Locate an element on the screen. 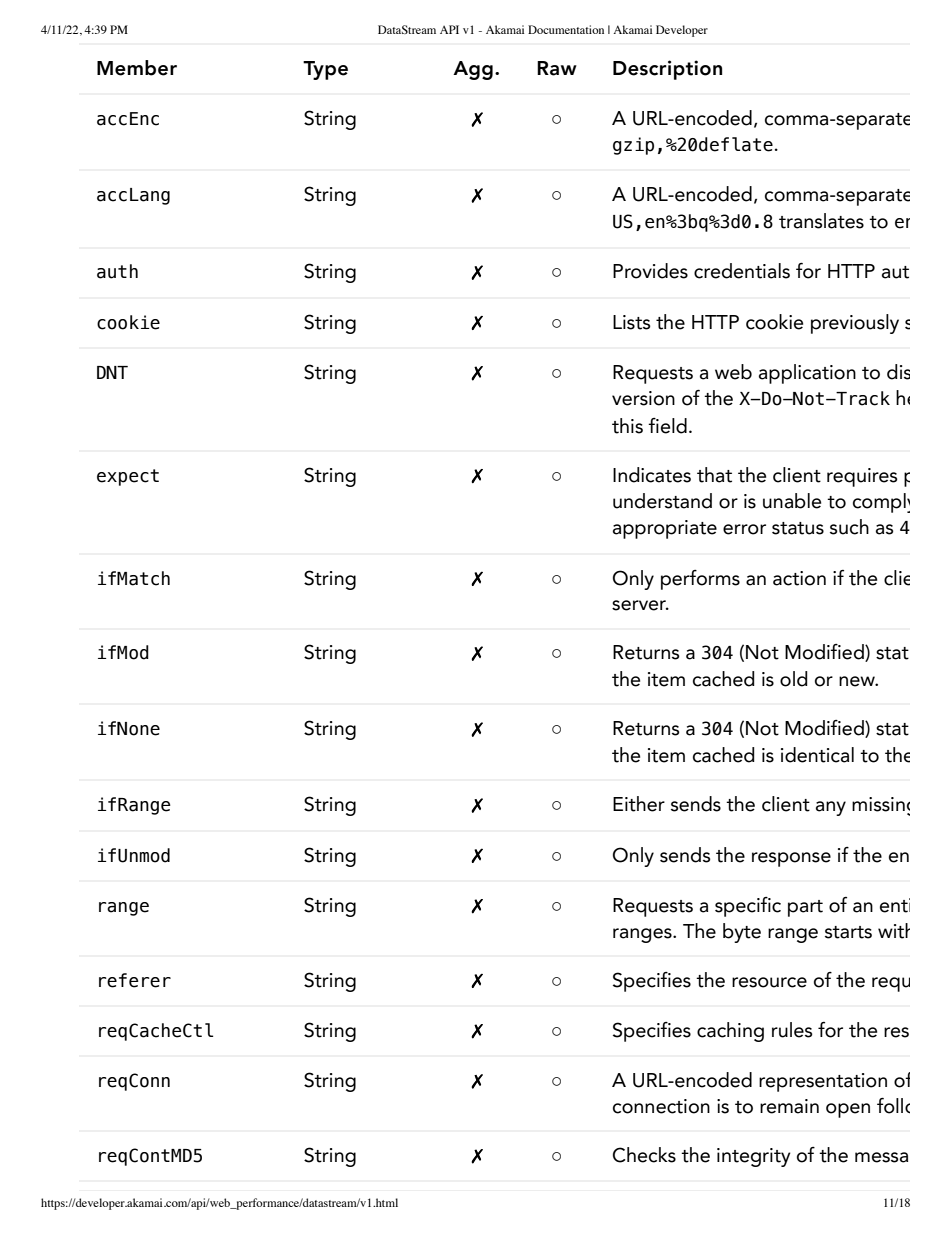 The height and width of the screenshot is (1233, 952). byte is located at coordinates (742, 933).
